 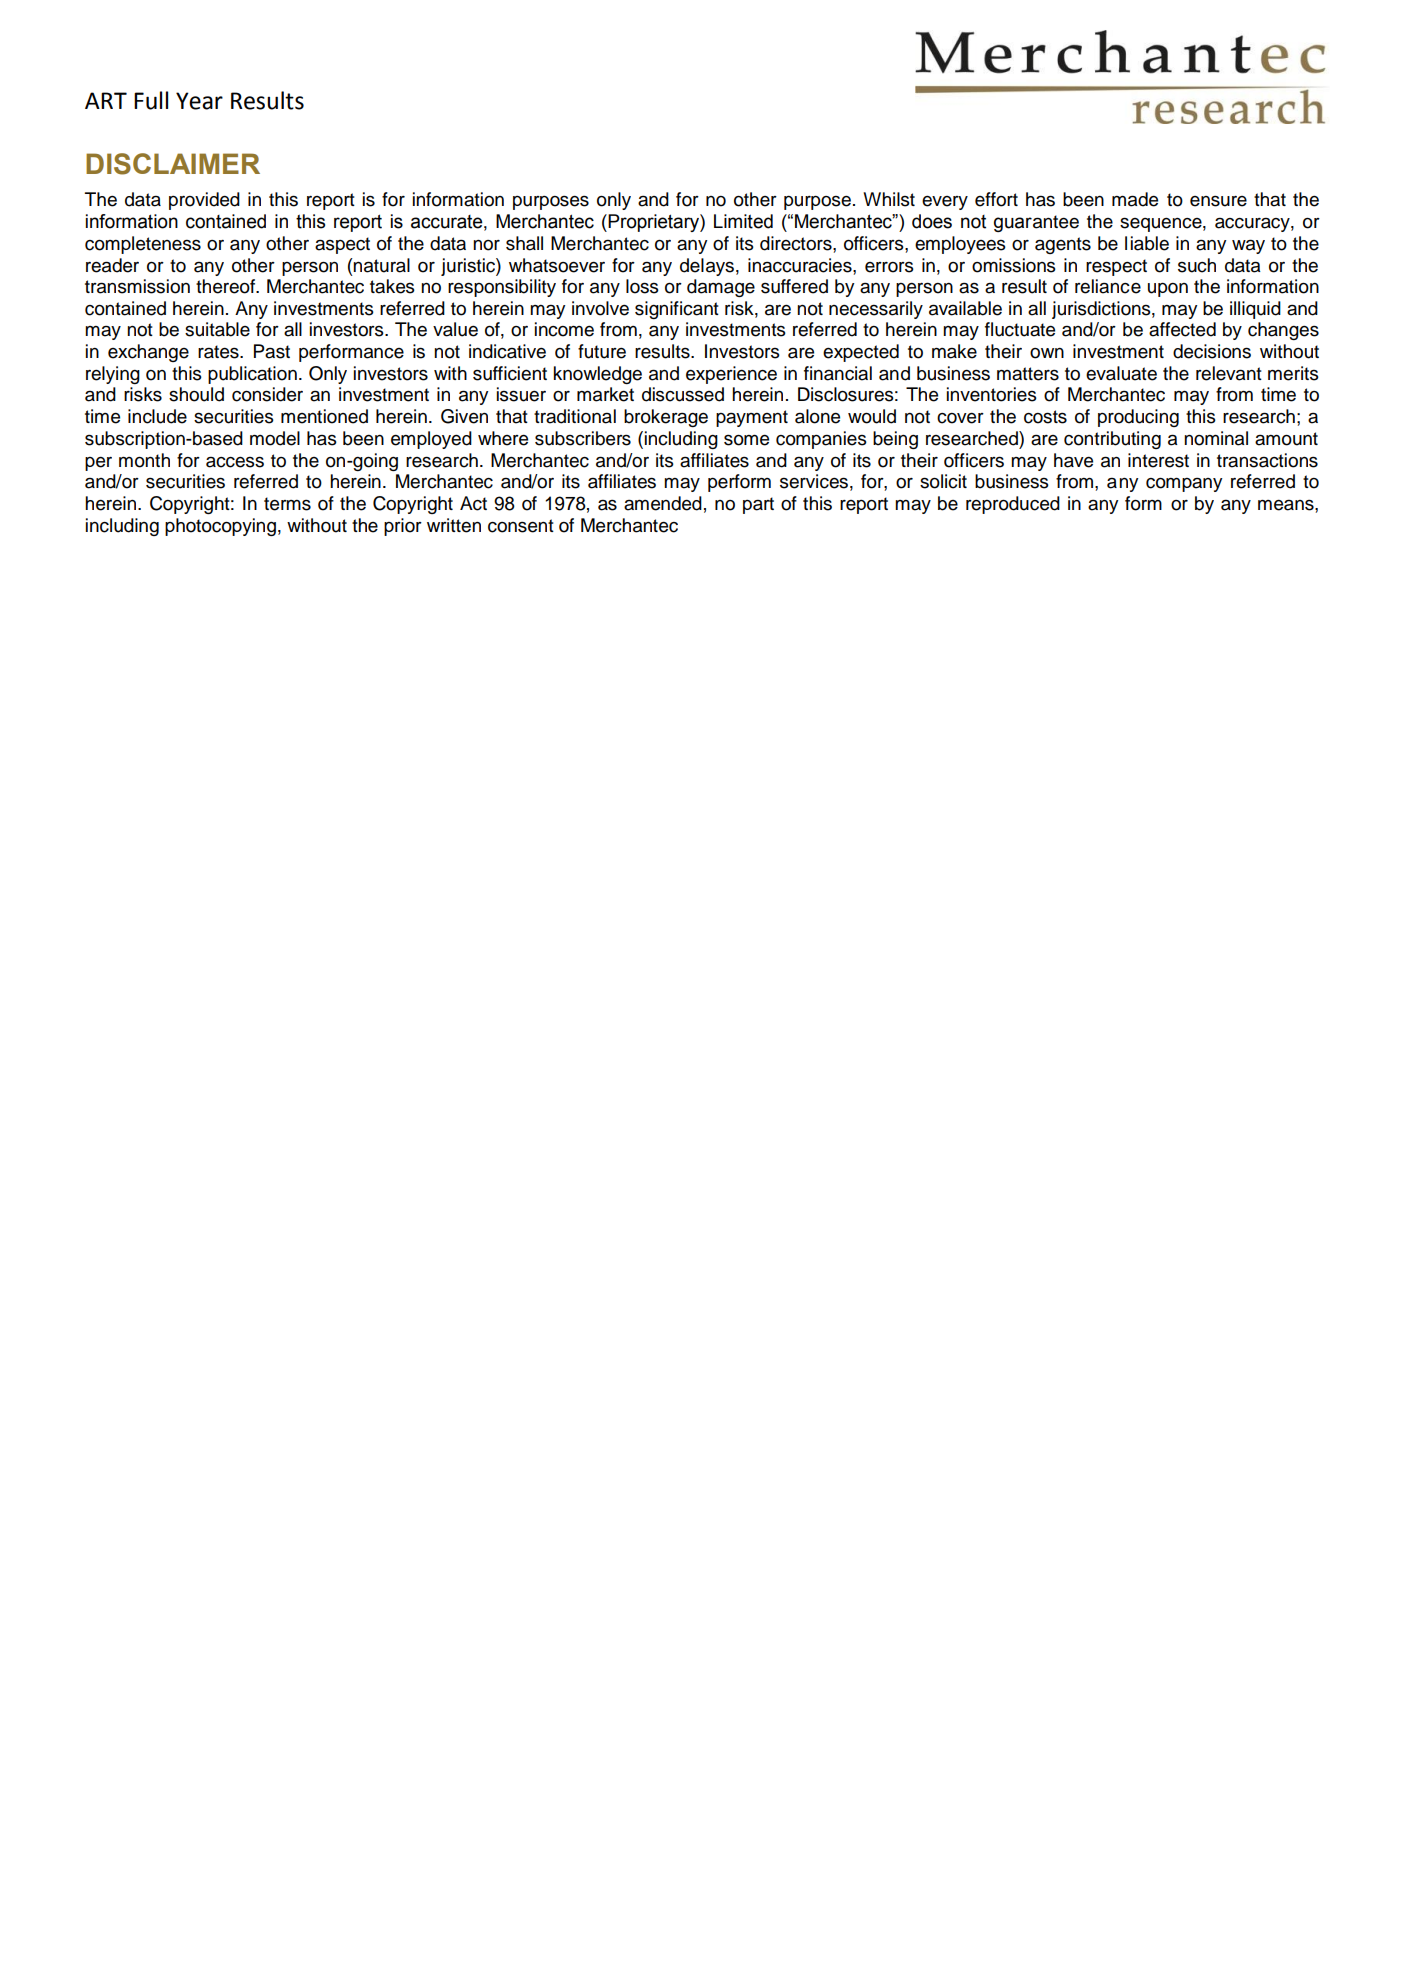 I want to click on Limited, so click(x=743, y=221).
